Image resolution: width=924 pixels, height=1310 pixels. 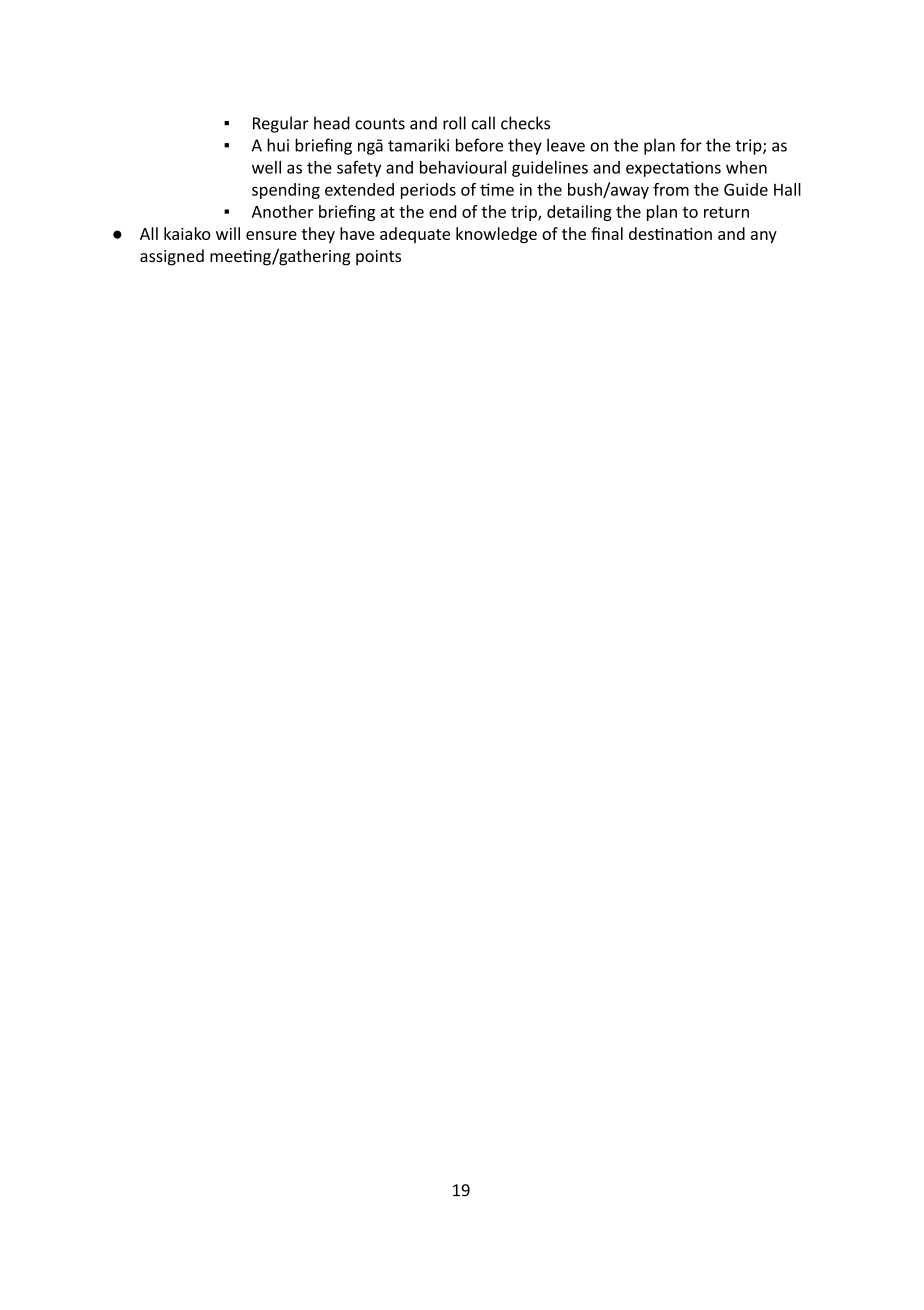 I want to click on from, so click(x=671, y=189).
